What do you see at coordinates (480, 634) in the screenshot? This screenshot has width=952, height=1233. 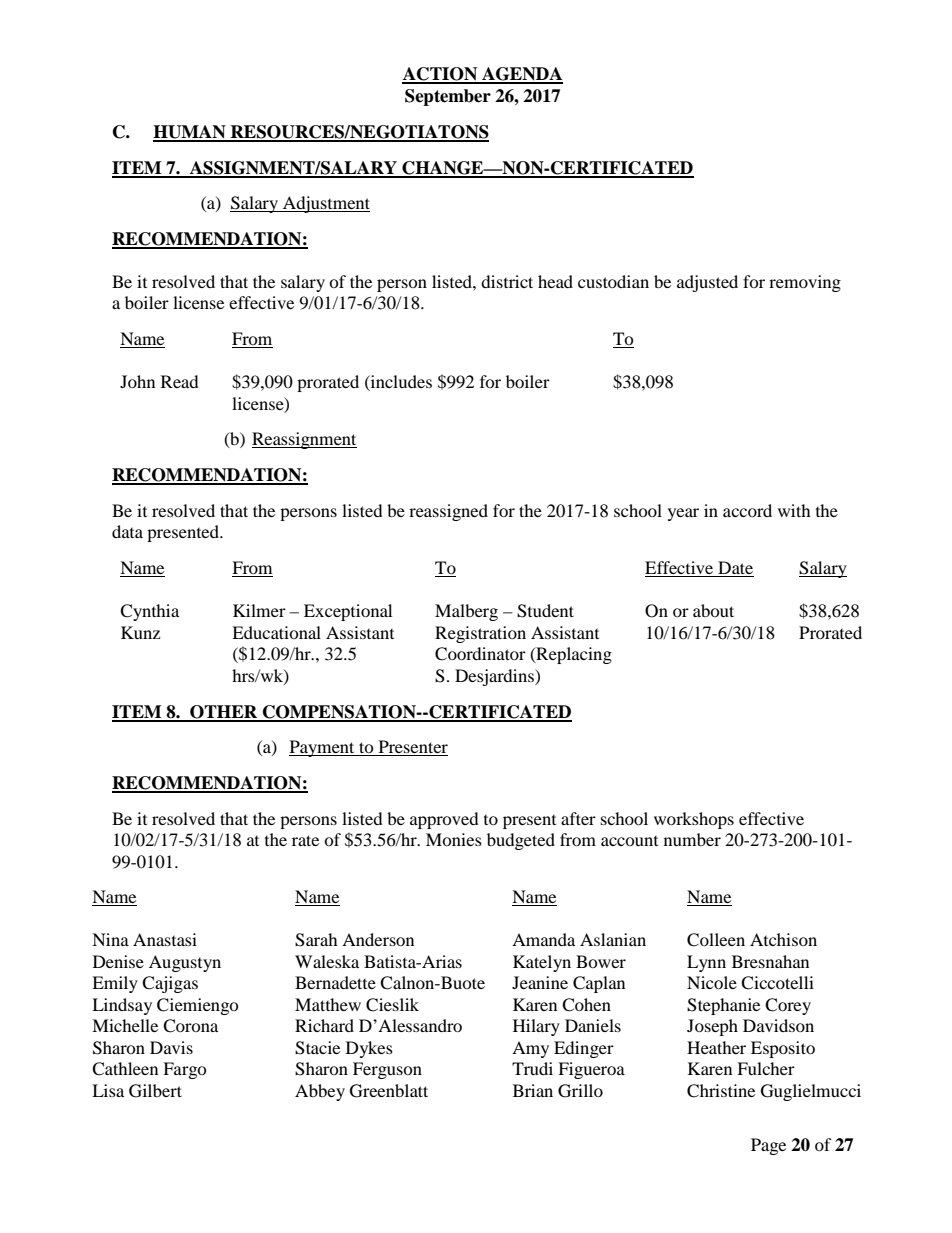 I see `Registration` at bounding box center [480, 634].
